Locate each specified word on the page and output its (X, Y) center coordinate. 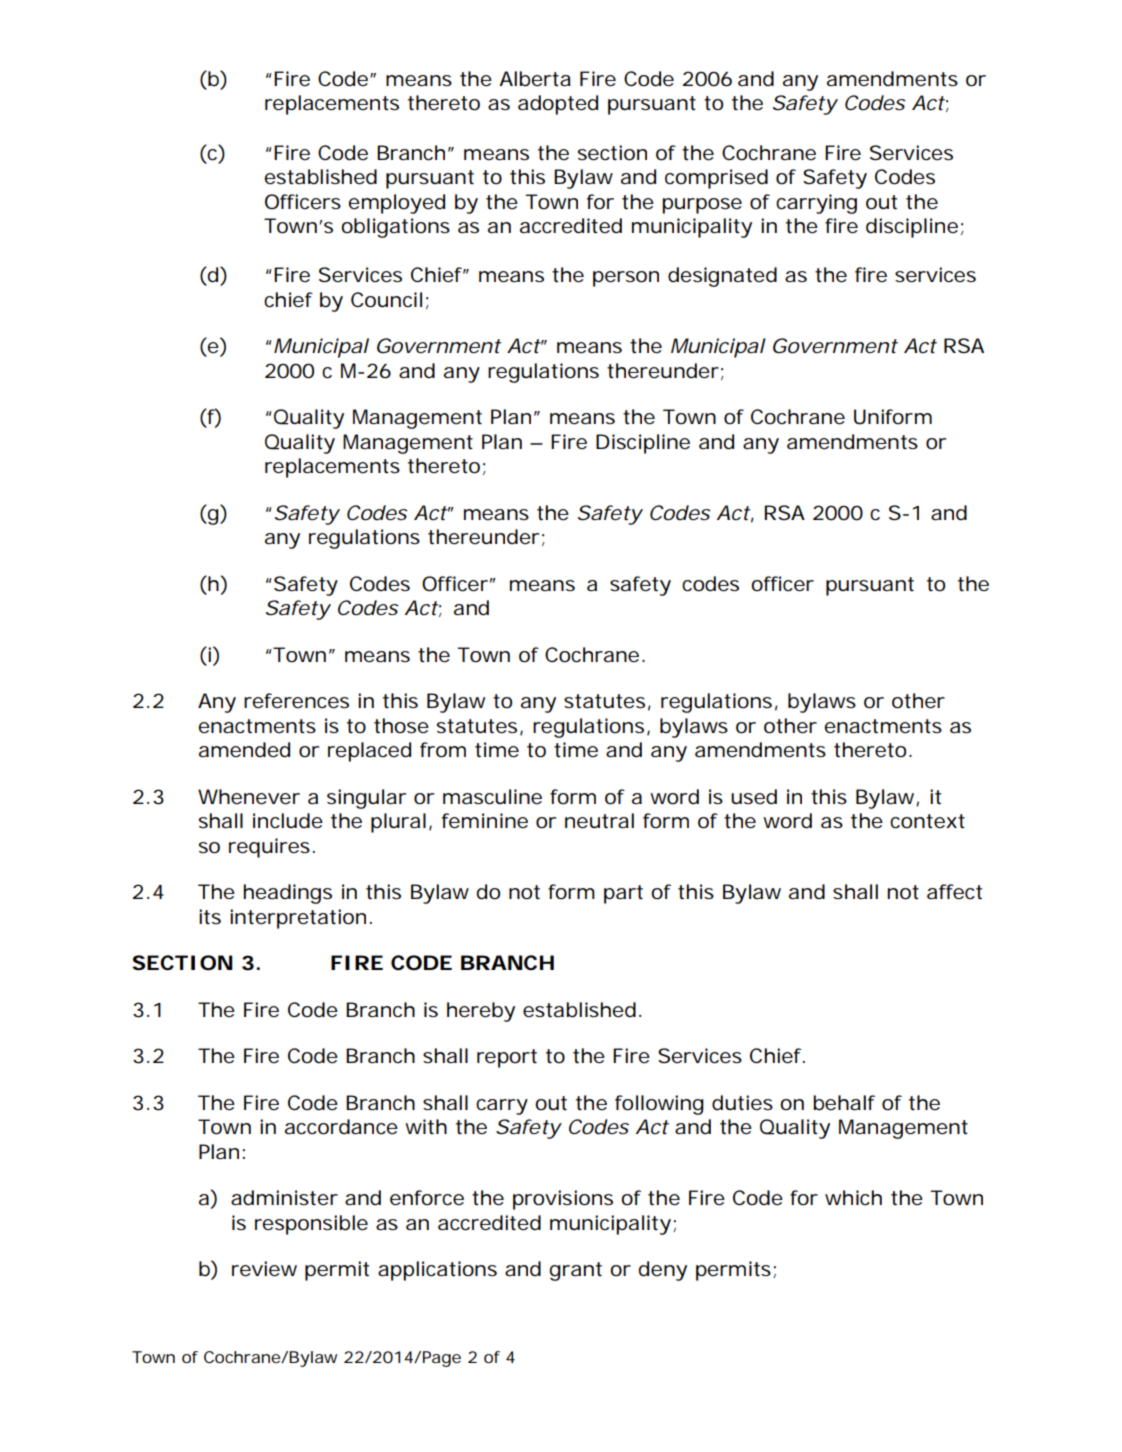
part (623, 894)
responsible (311, 1225)
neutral (599, 821)
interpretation (298, 919)
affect (954, 892)
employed (397, 204)
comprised (716, 179)
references (296, 701)
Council (386, 300)
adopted (558, 105)
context (927, 821)
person (626, 279)
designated (722, 277)
